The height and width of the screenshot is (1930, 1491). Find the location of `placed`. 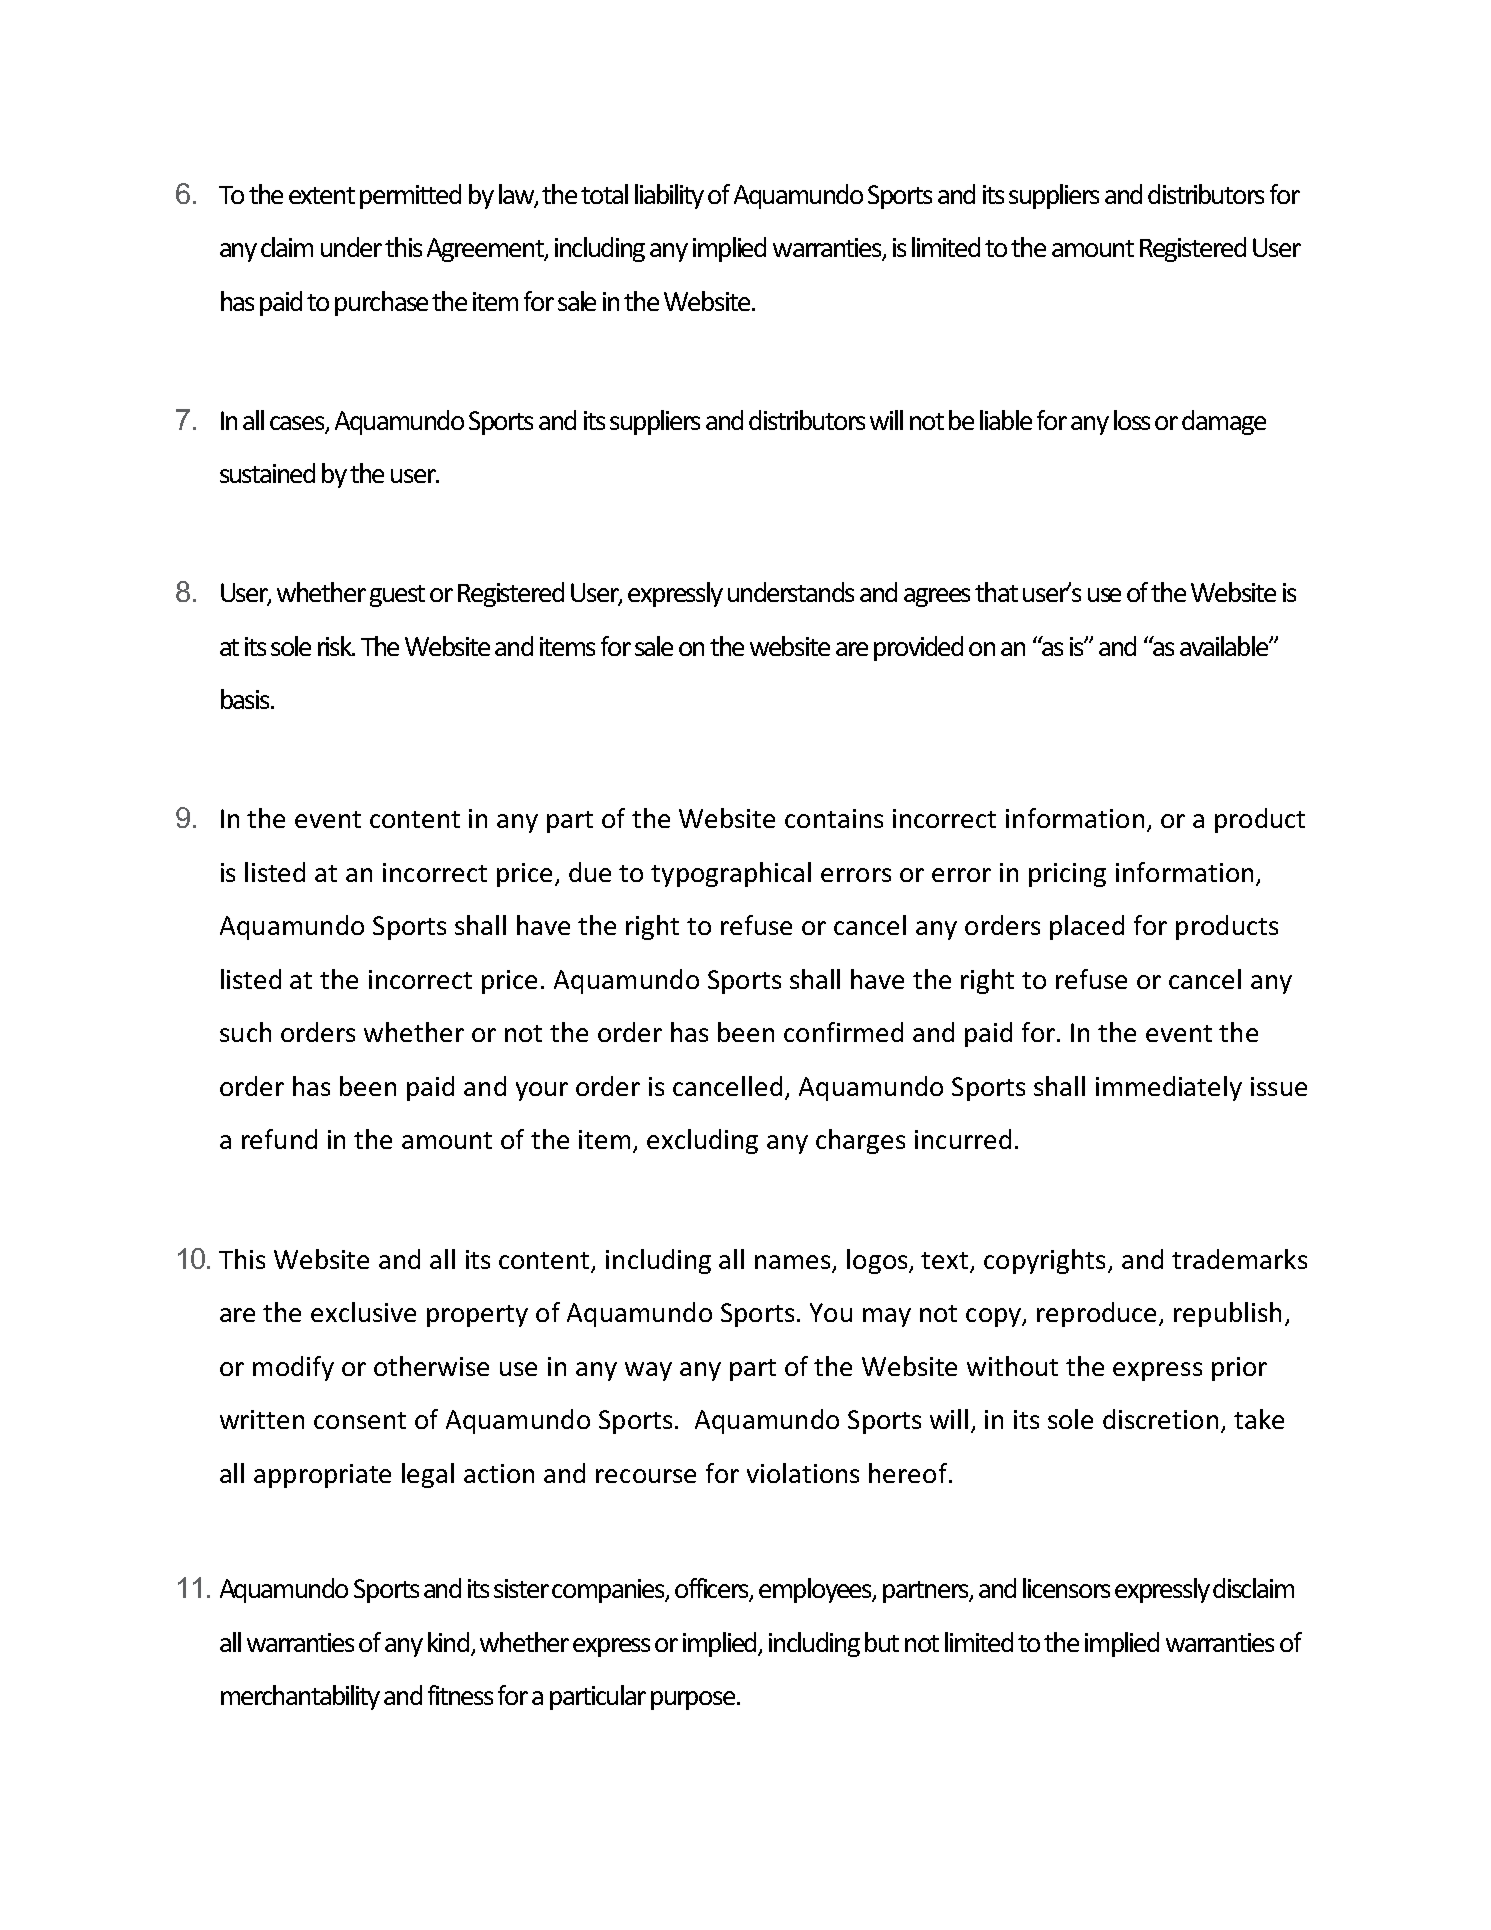

placed is located at coordinates (1087, 927).
